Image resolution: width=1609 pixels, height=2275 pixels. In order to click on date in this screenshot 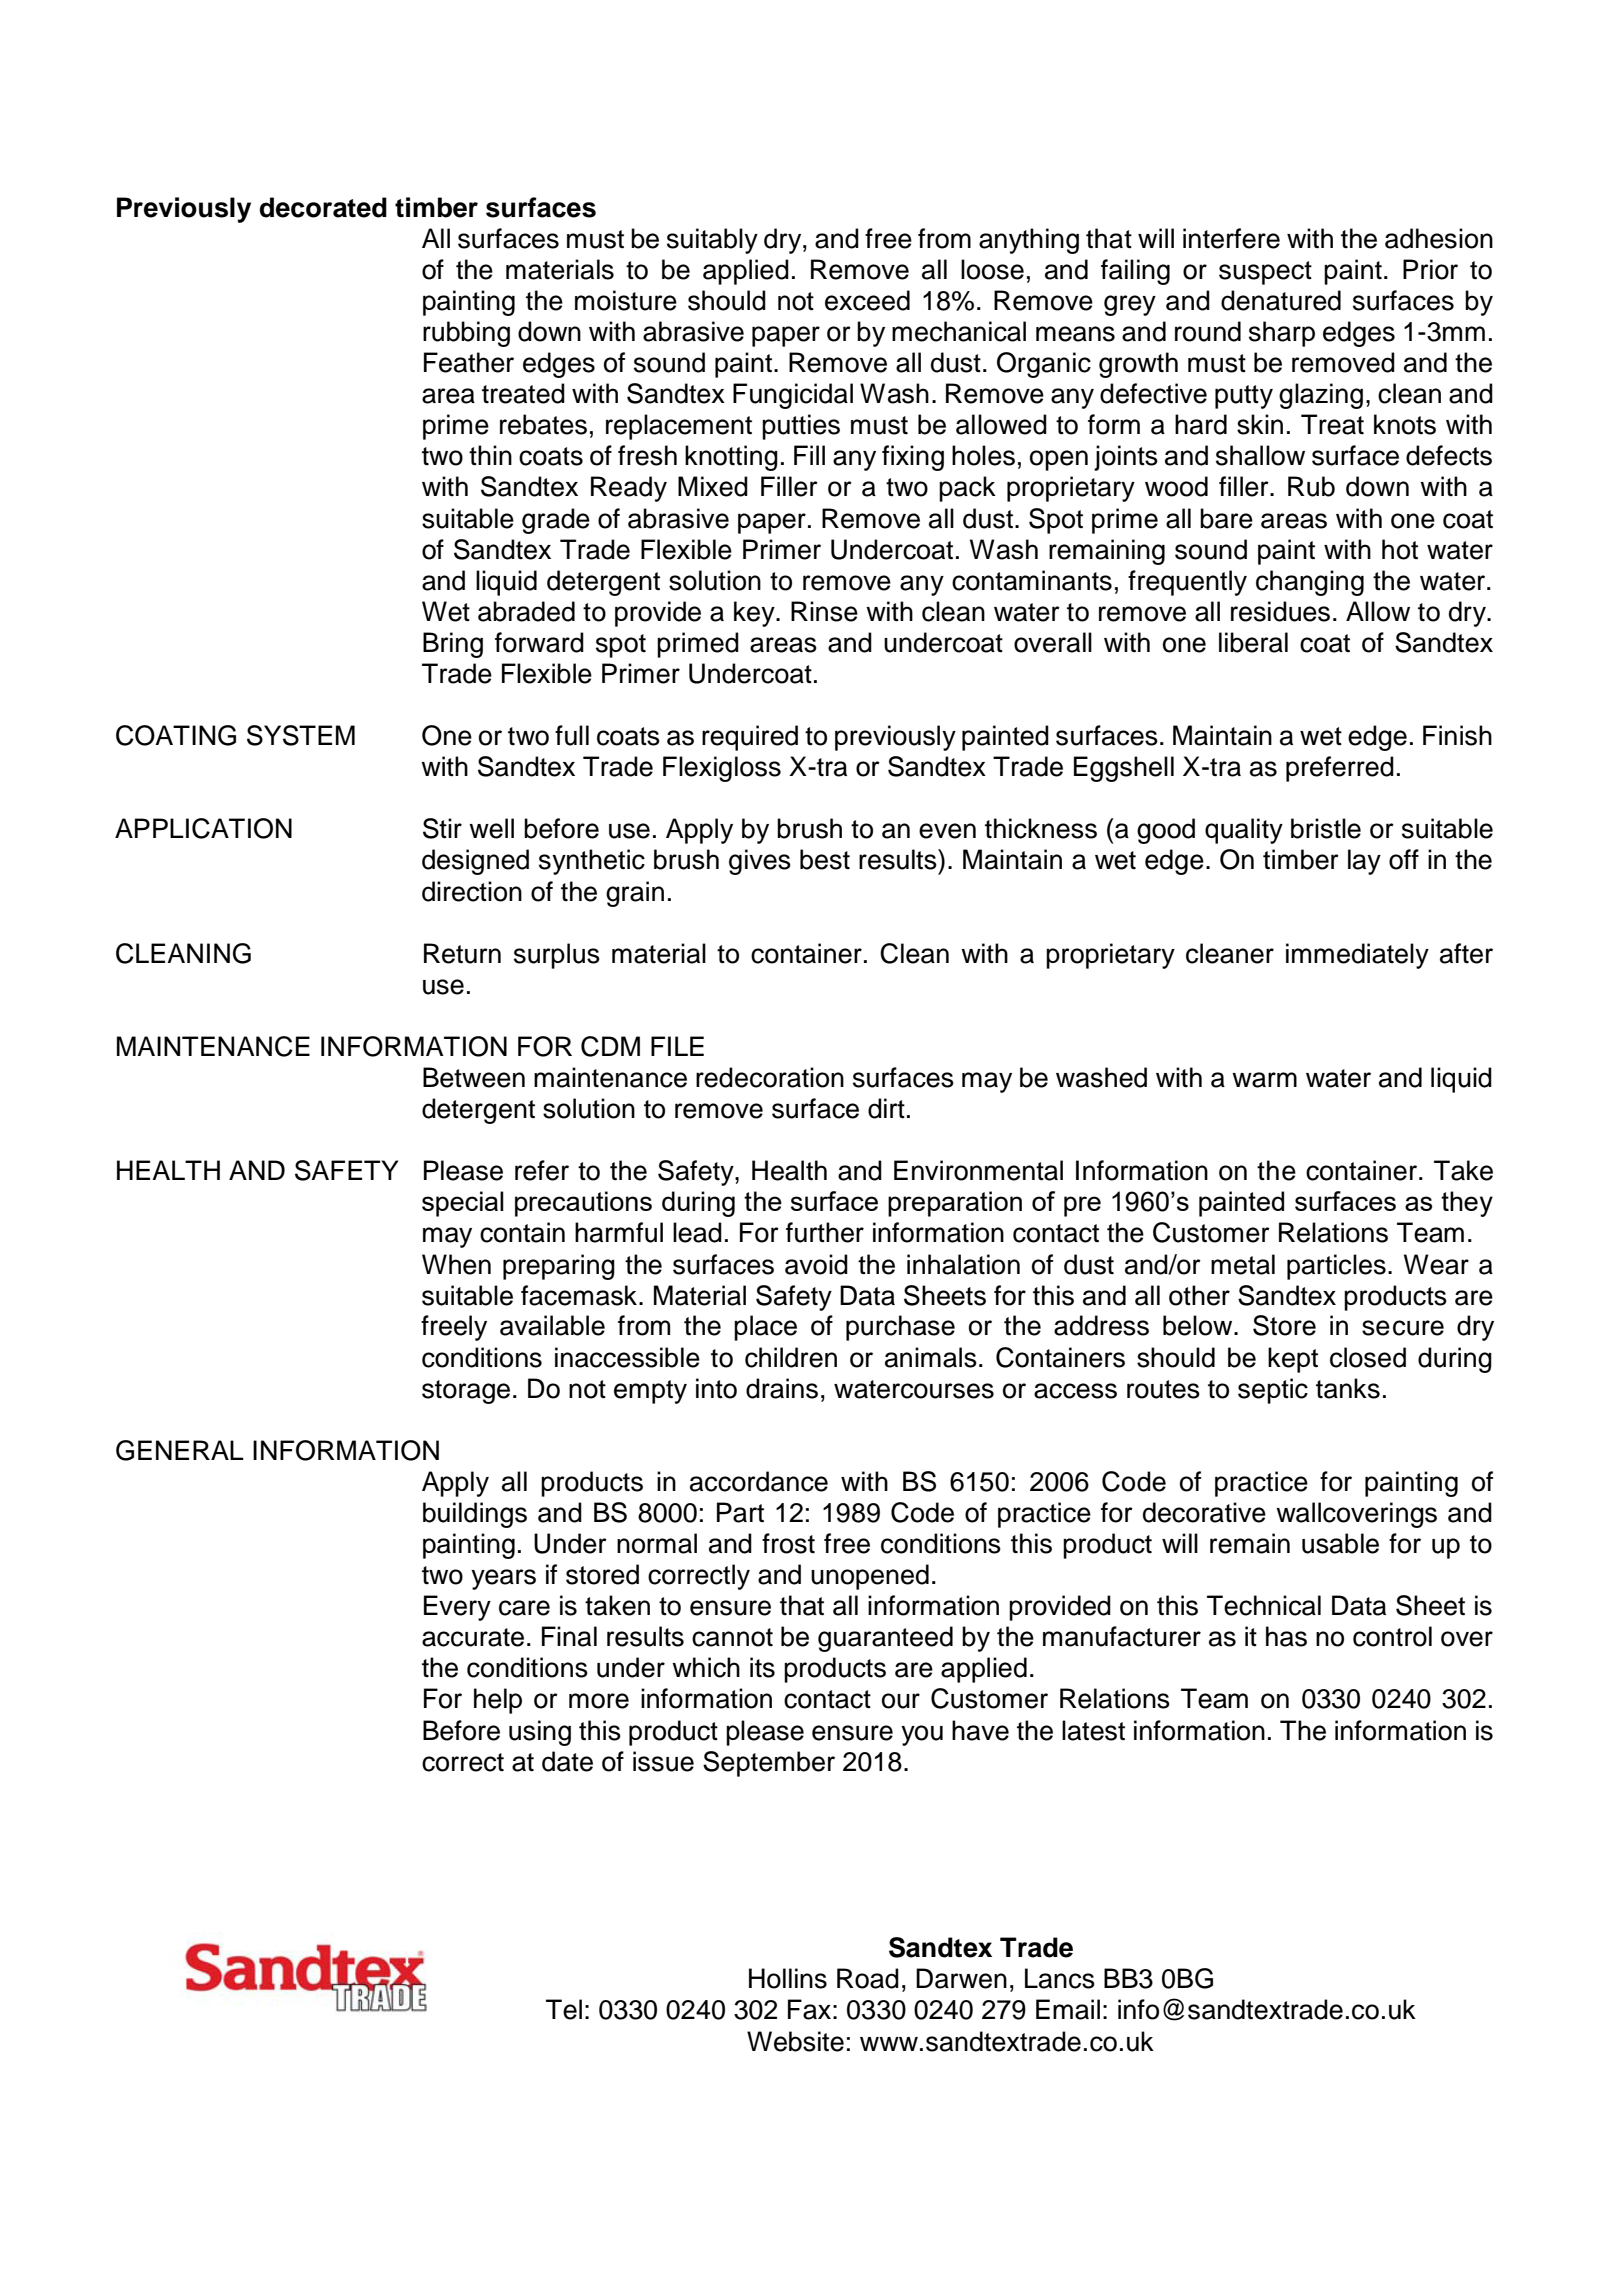, I will do `click(567, 1761)`.
